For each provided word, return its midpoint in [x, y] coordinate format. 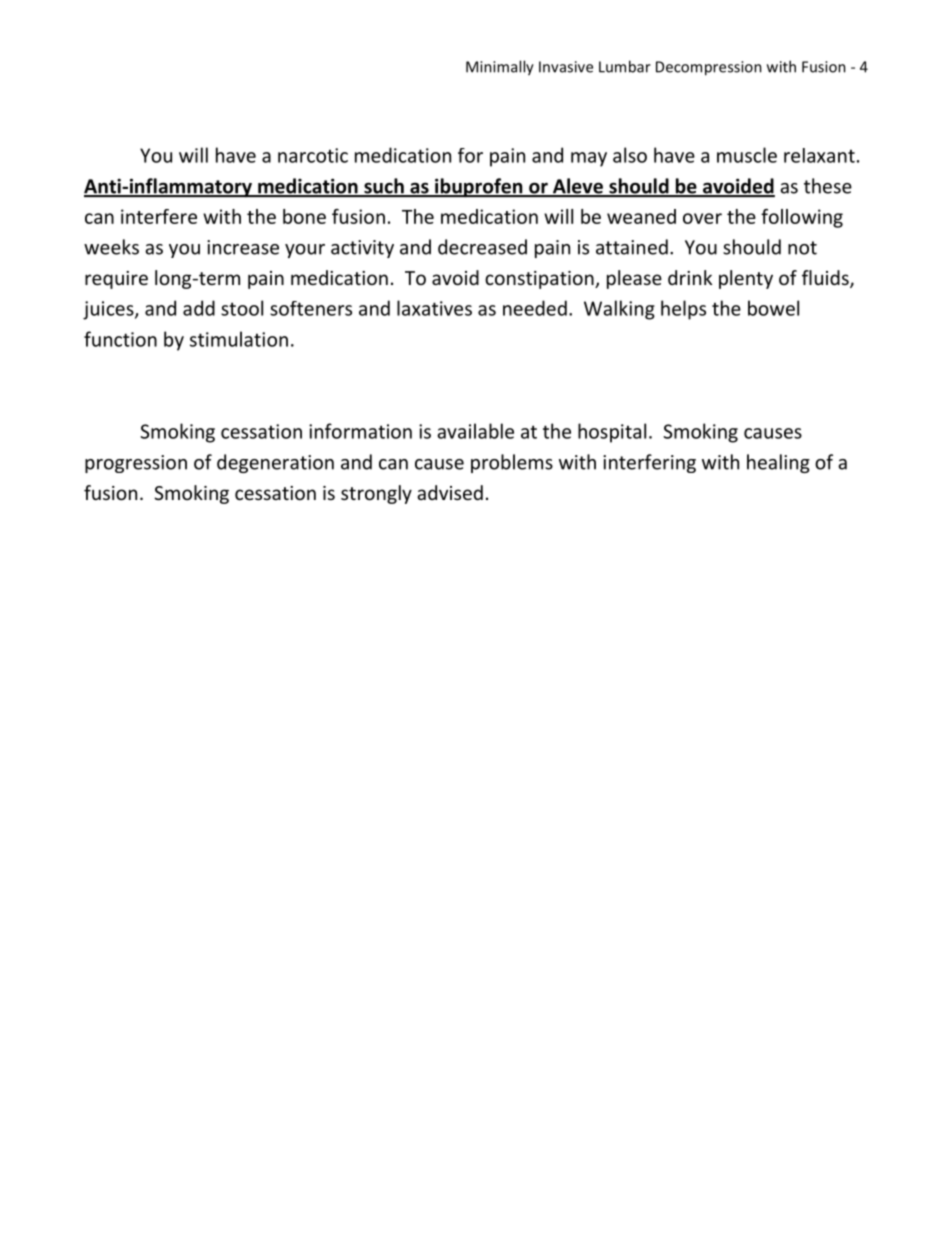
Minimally [500, 68]
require [116, 280]
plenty [746, 279]
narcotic [313, 155]
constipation [540, 280]
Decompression [709, 68]
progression [136, 464]
